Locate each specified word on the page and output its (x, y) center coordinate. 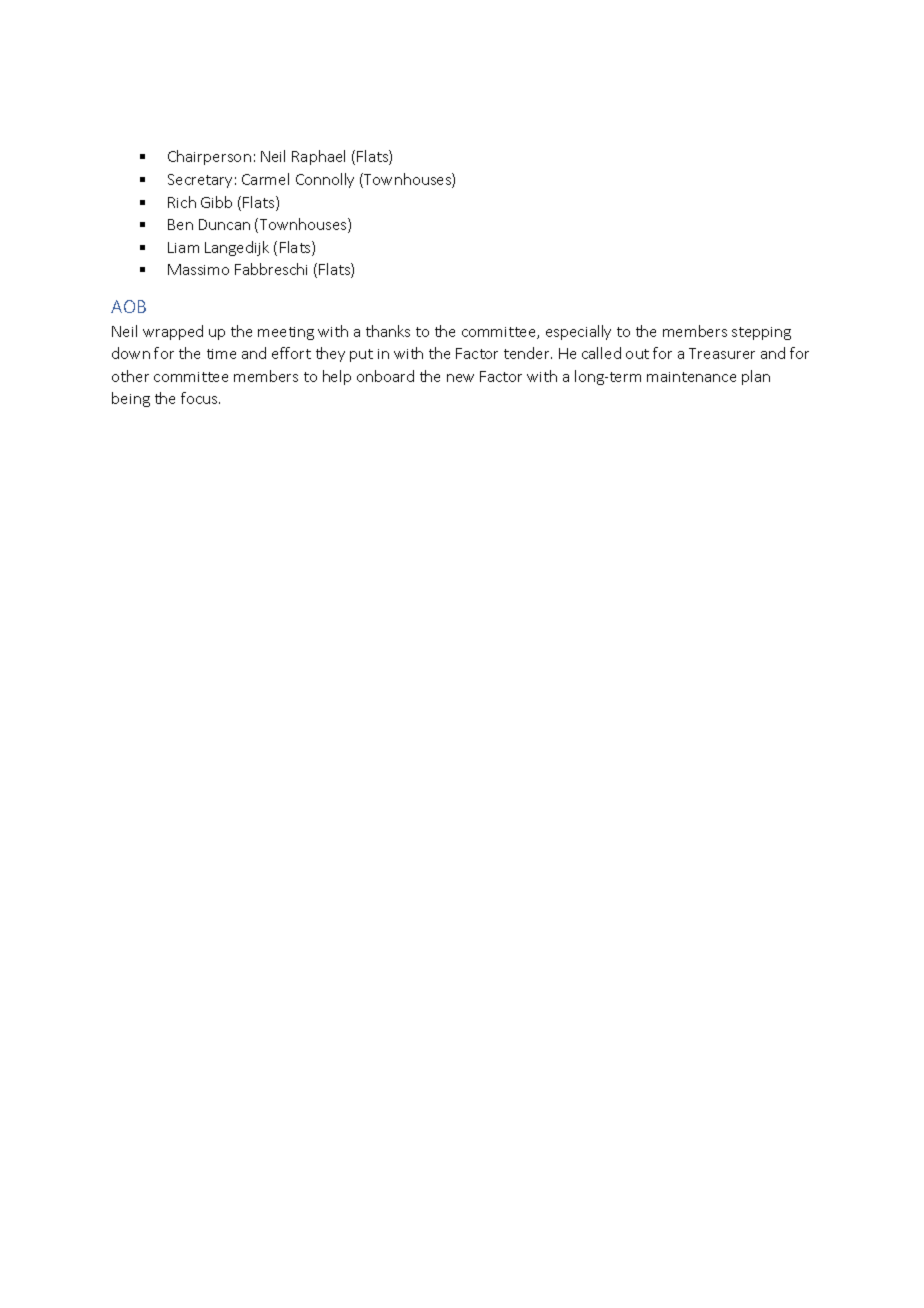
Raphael (318, 157)
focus (200, 398)
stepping (761, 333)
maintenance (691, 377)
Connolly (325, 180)
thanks (388, 331)
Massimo (198, 269)
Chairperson (209, 157)
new (460, 378)
